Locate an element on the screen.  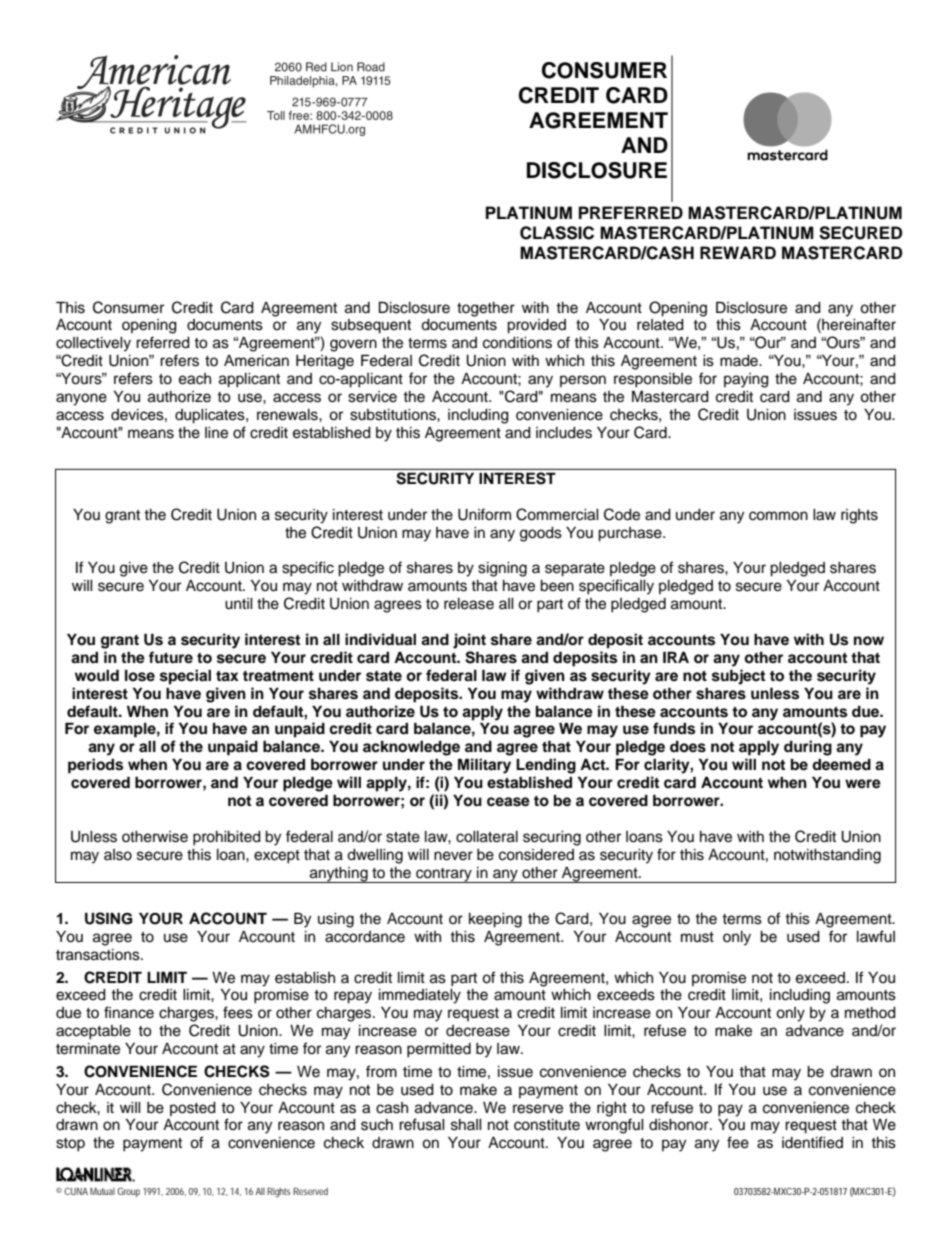
common is located at coordinates (778, 516).
